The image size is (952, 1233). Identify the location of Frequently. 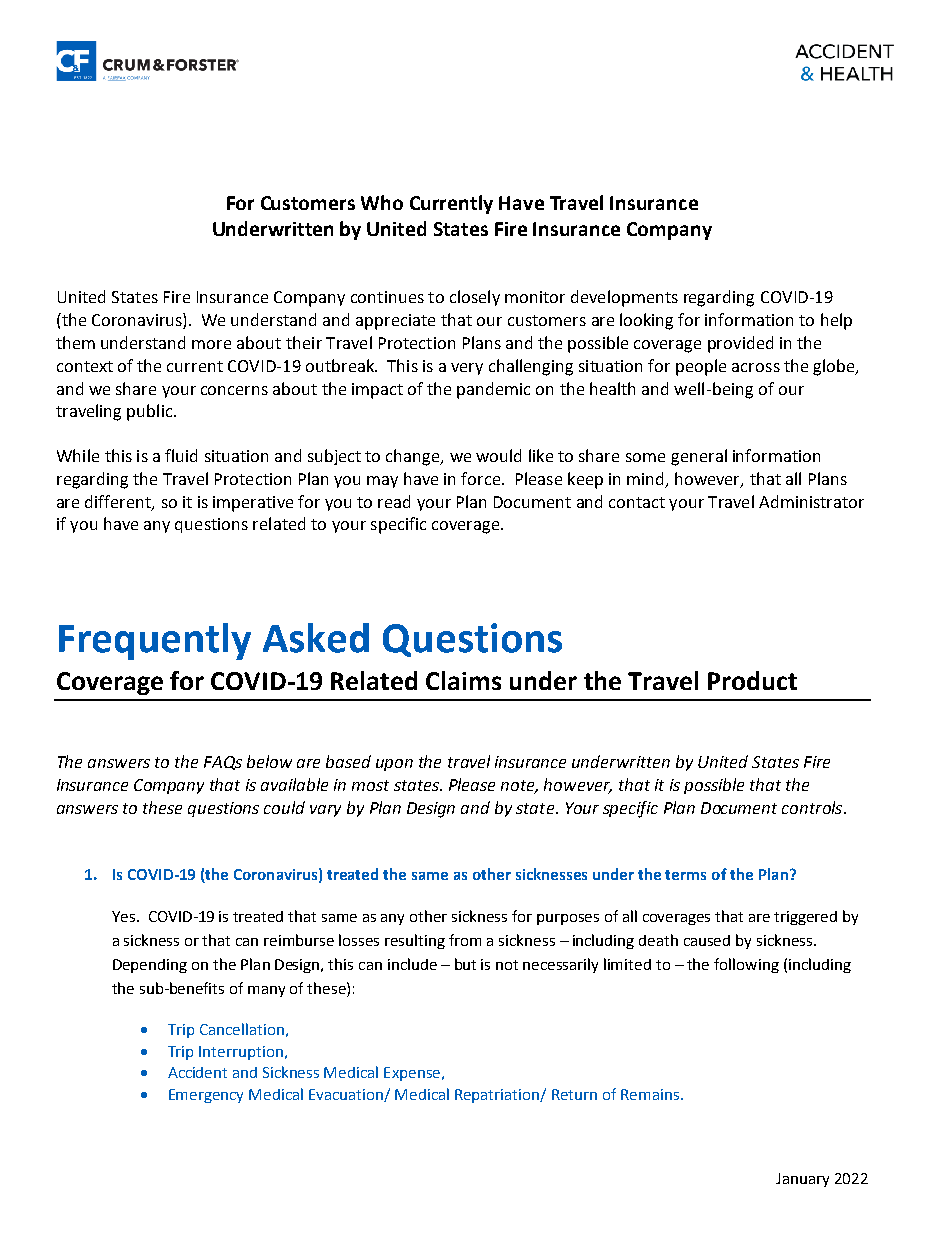
(155, 641).
